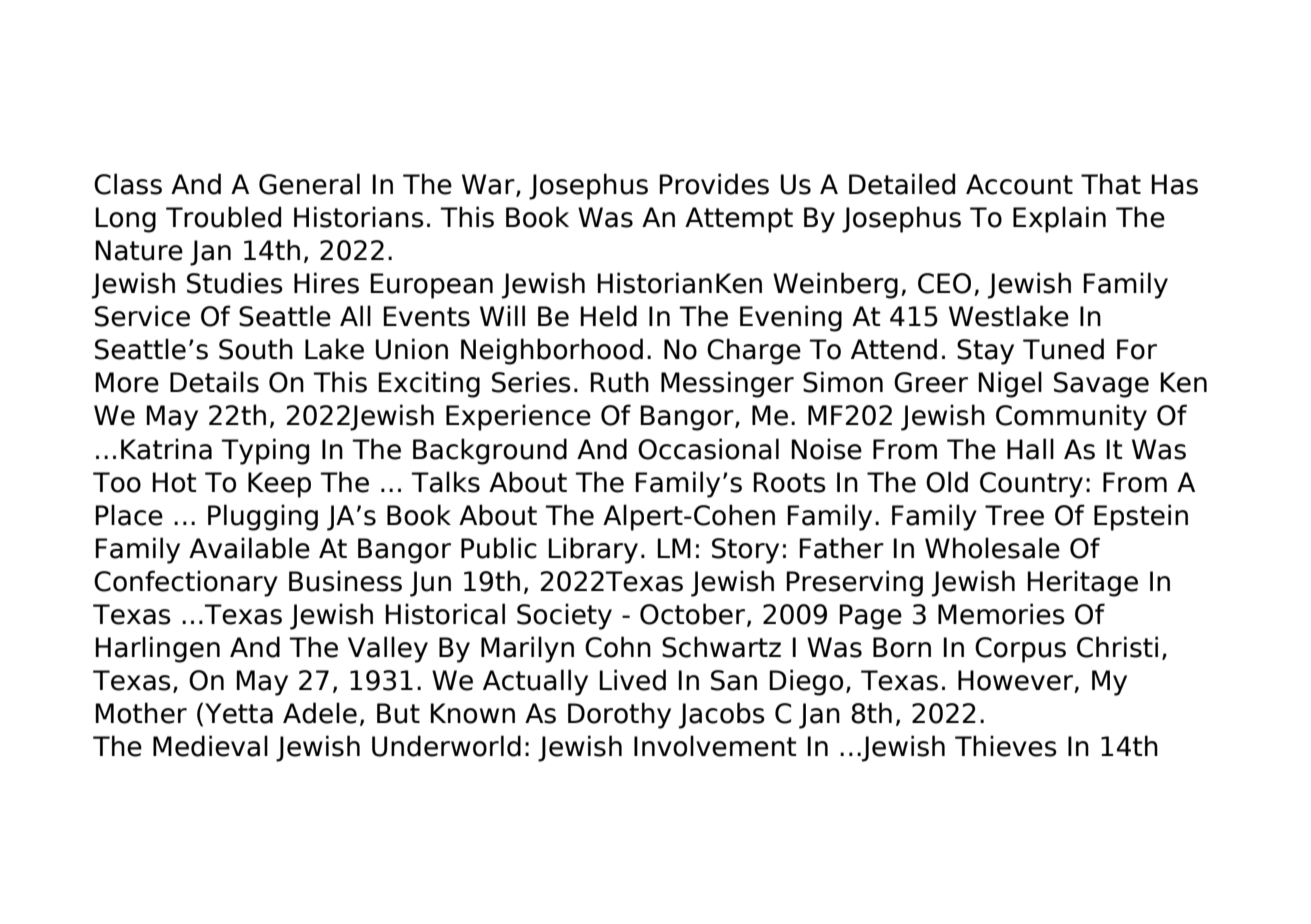  I want to click on South, so click(256, 349).
